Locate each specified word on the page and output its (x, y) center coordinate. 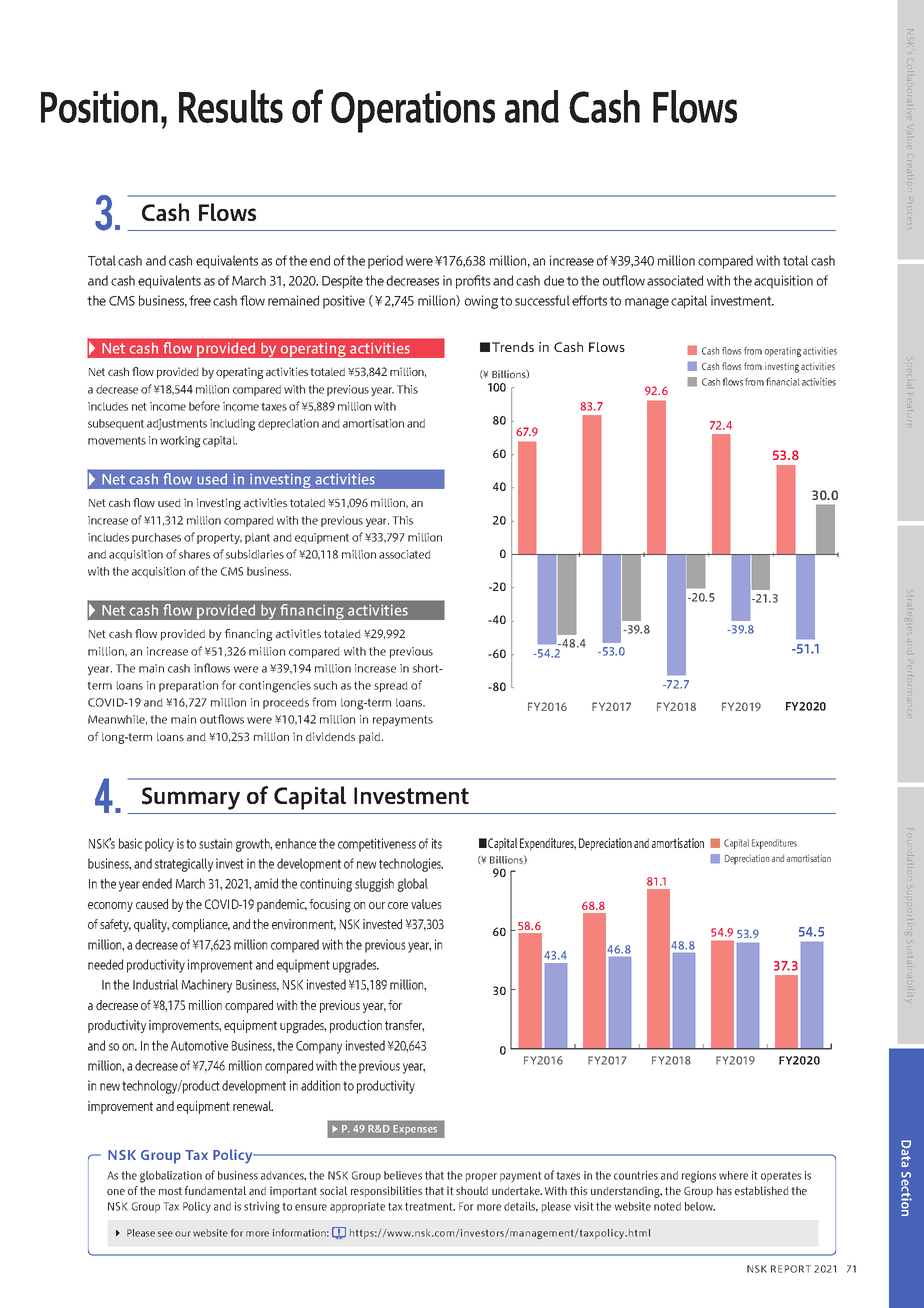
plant (257, 538)
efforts (589, 300)
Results (231, 106)
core (398, 905)
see (165, 1234)
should (472, 1190)
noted (667, 1206)
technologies (411, 865)
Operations (413, 112)
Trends (513, 347)
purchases (156, 538)
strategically (184, 865)
